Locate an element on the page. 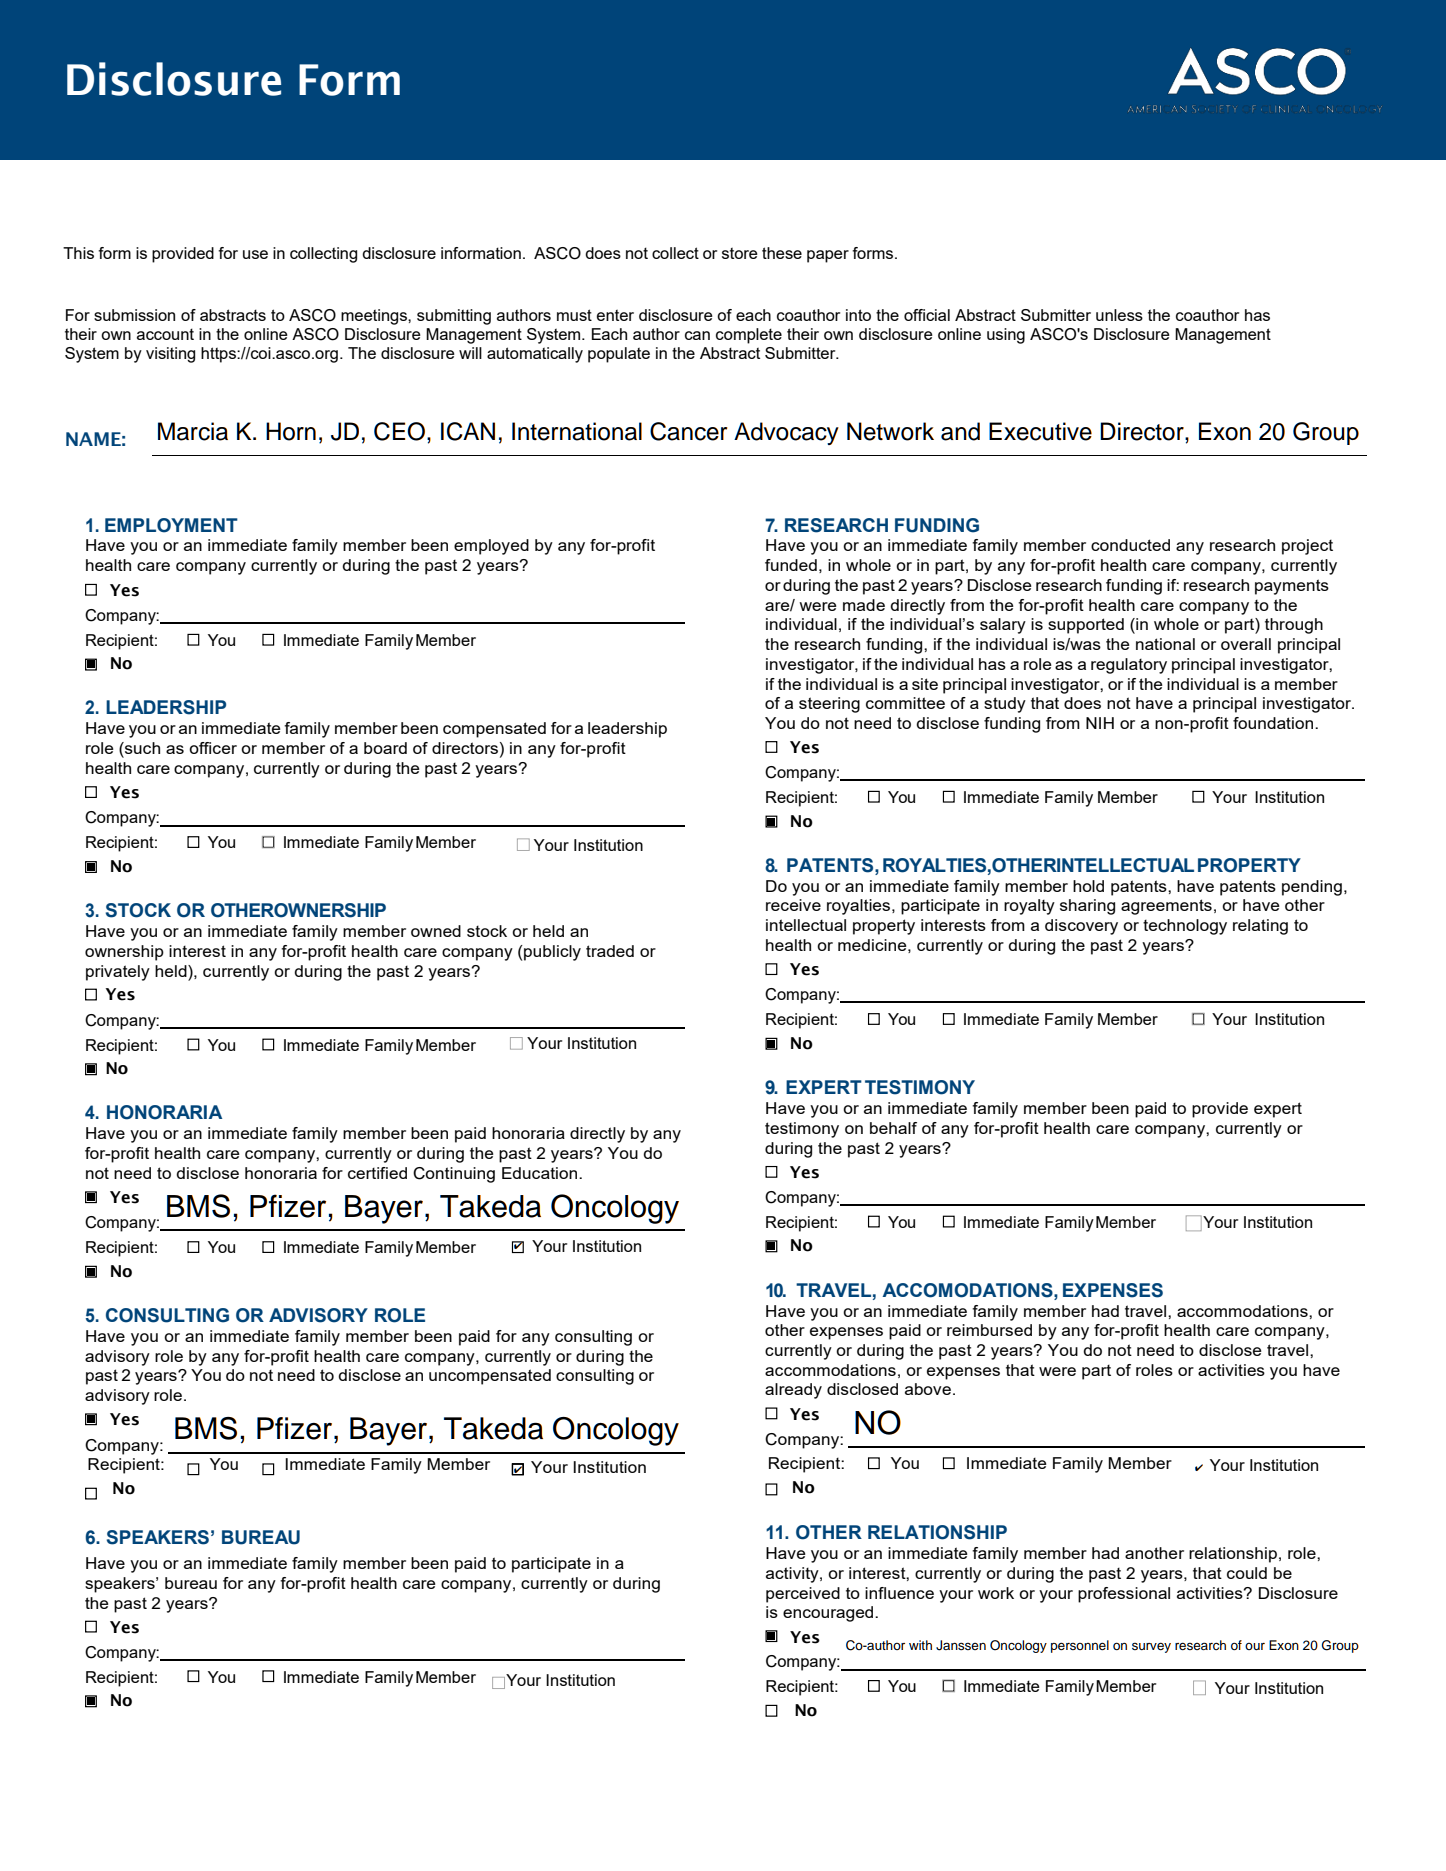 Image resolution: width=1446 pixels, height=1871 pixels. Education is located at coordinates (541, 1173).
